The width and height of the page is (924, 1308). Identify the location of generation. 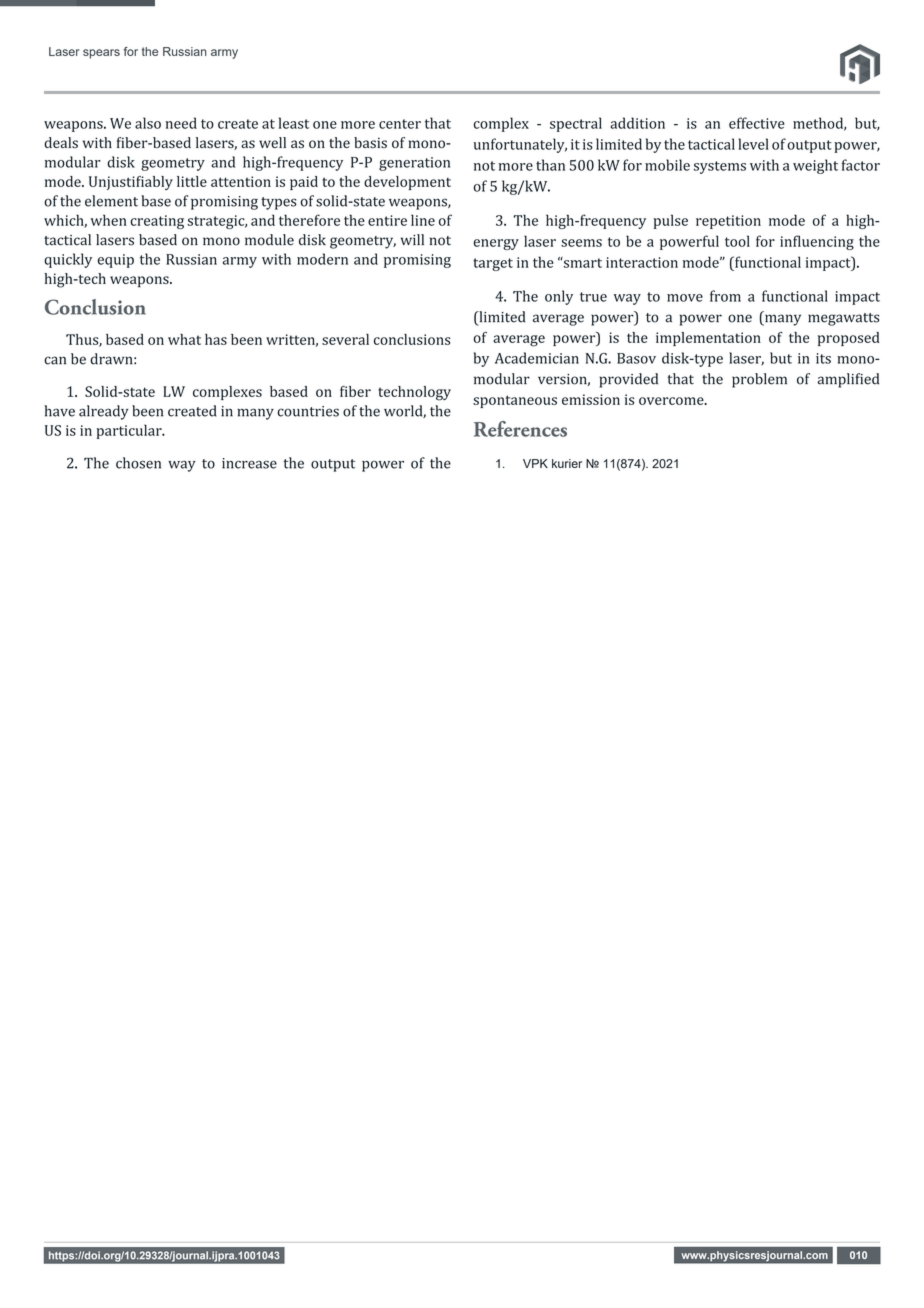
(414, 164).
